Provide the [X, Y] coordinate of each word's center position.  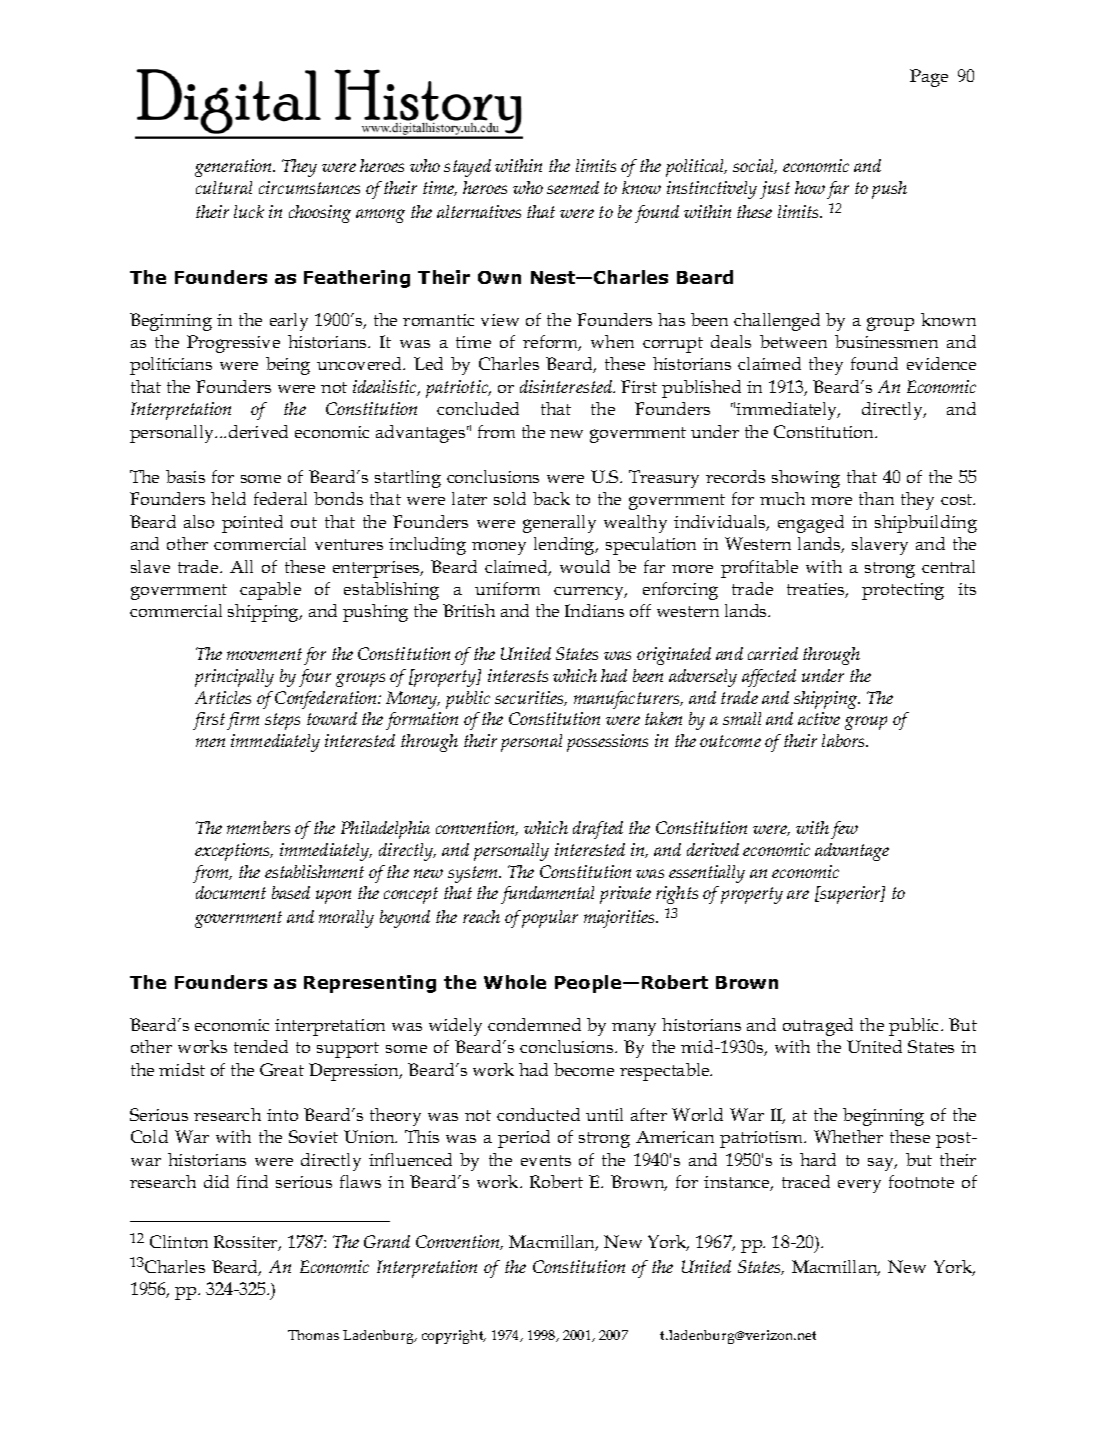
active [819, 718]
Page [929, 78]
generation [234, 168]
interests [518, 675]
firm [243, 721]
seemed [573, 187]
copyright [454, 1337]
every [859, 1186]
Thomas [313, 1335]
